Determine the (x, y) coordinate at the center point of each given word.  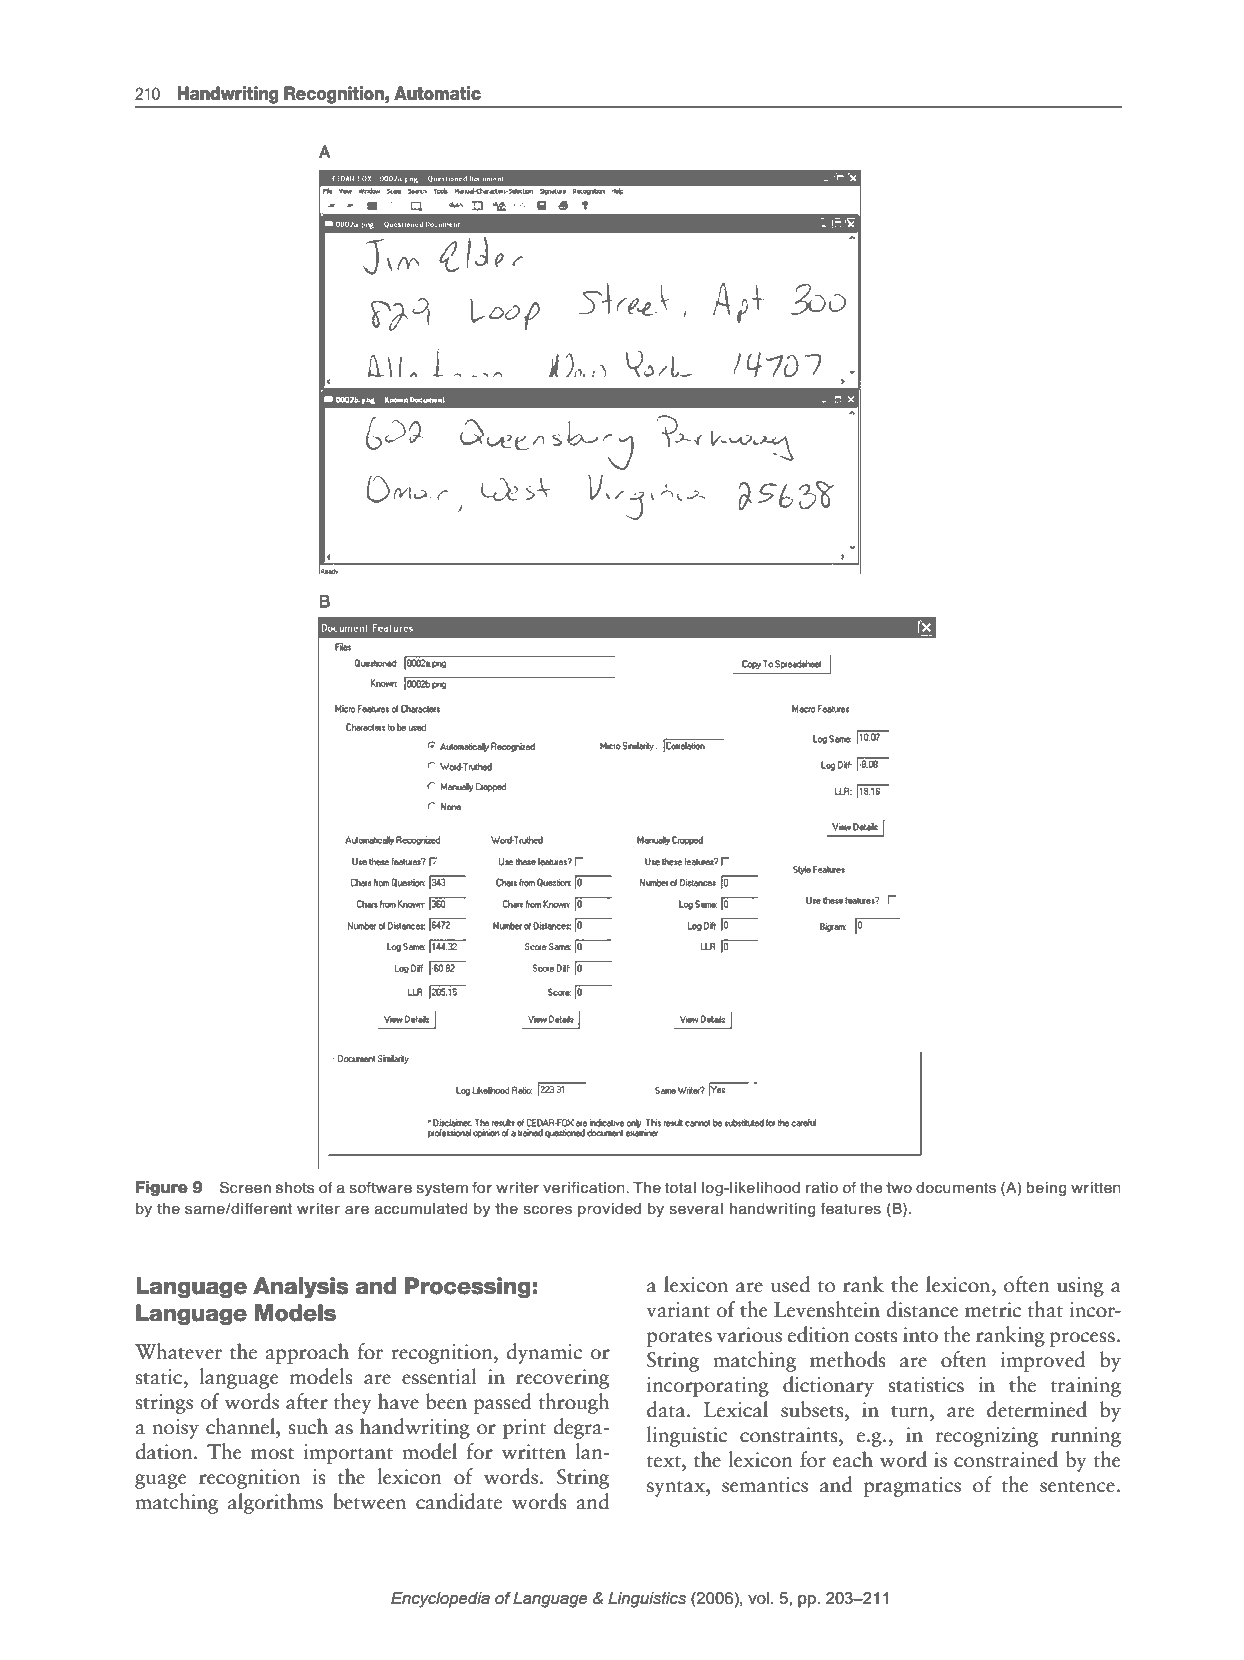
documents (956, 1187)
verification (585, 1187)
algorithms (275, 1503)
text (665, 1462)
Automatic (437, 93)
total (680, 1187)
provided (609, 1210)
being (1047, 1189)
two (899, 1187)
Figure (162, 1188)
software (380, 1187)
